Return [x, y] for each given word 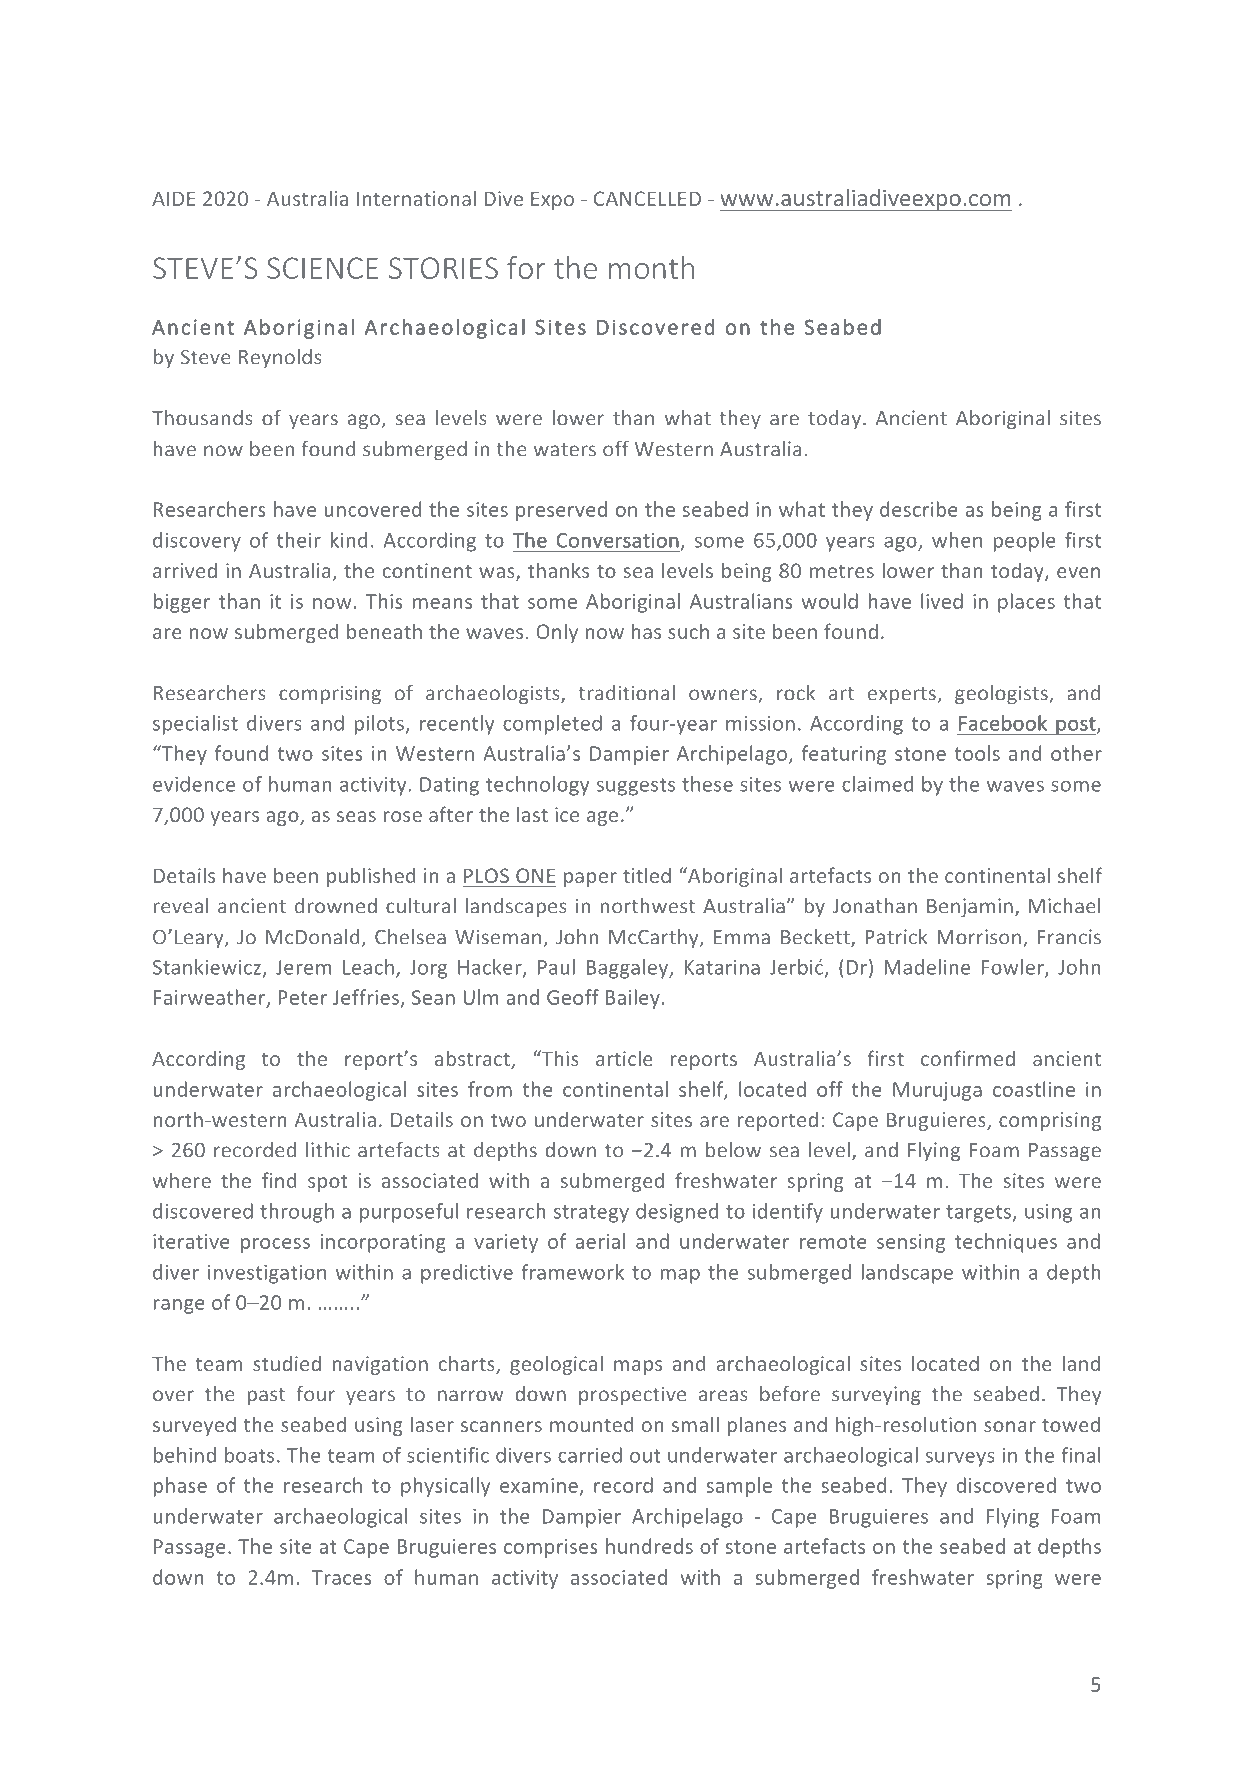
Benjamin [970, 907]
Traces [342, 1577]
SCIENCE [322, 268]
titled [647, 875]
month [651, 267]
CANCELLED [647, 198]
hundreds [649, 1546]
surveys [960, 1459]
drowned [336, 906]
